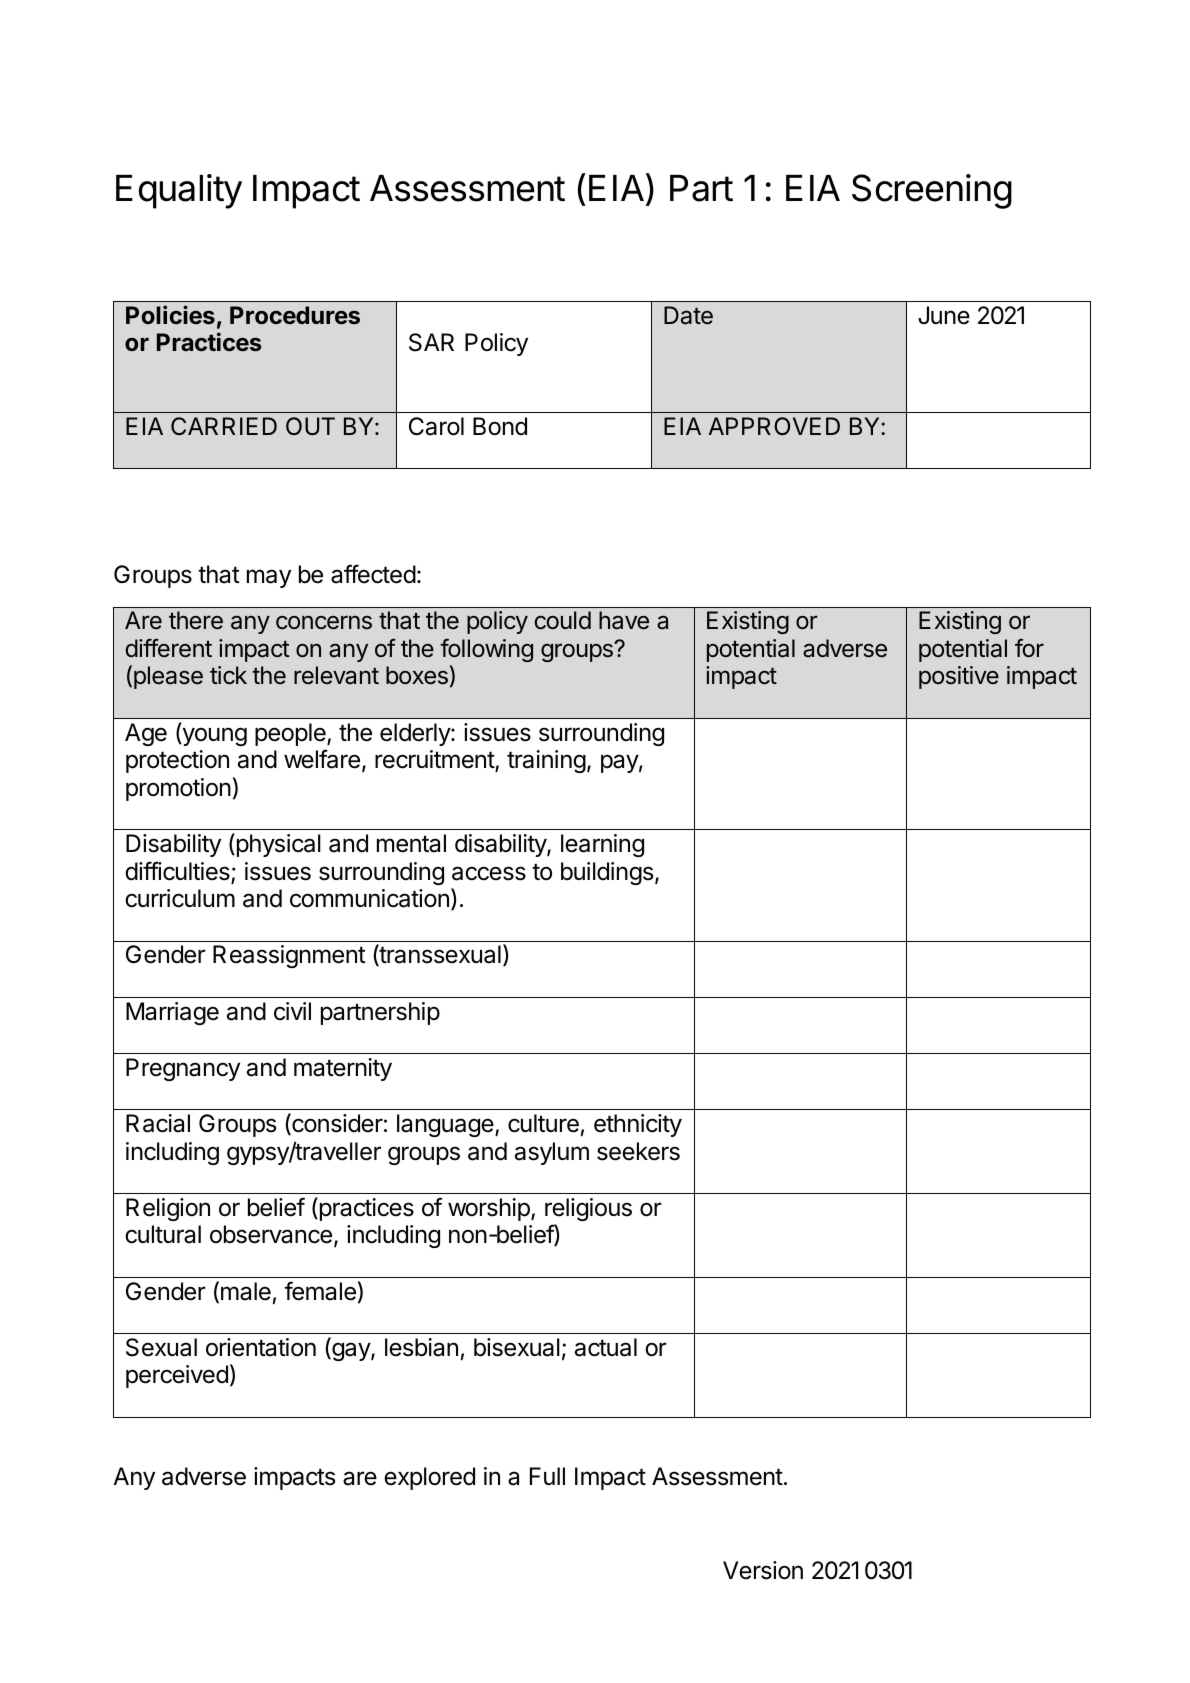  What do you see at coordinates (932, 191) in the page?
I see `Screening` at bounding box center [932, 191].
